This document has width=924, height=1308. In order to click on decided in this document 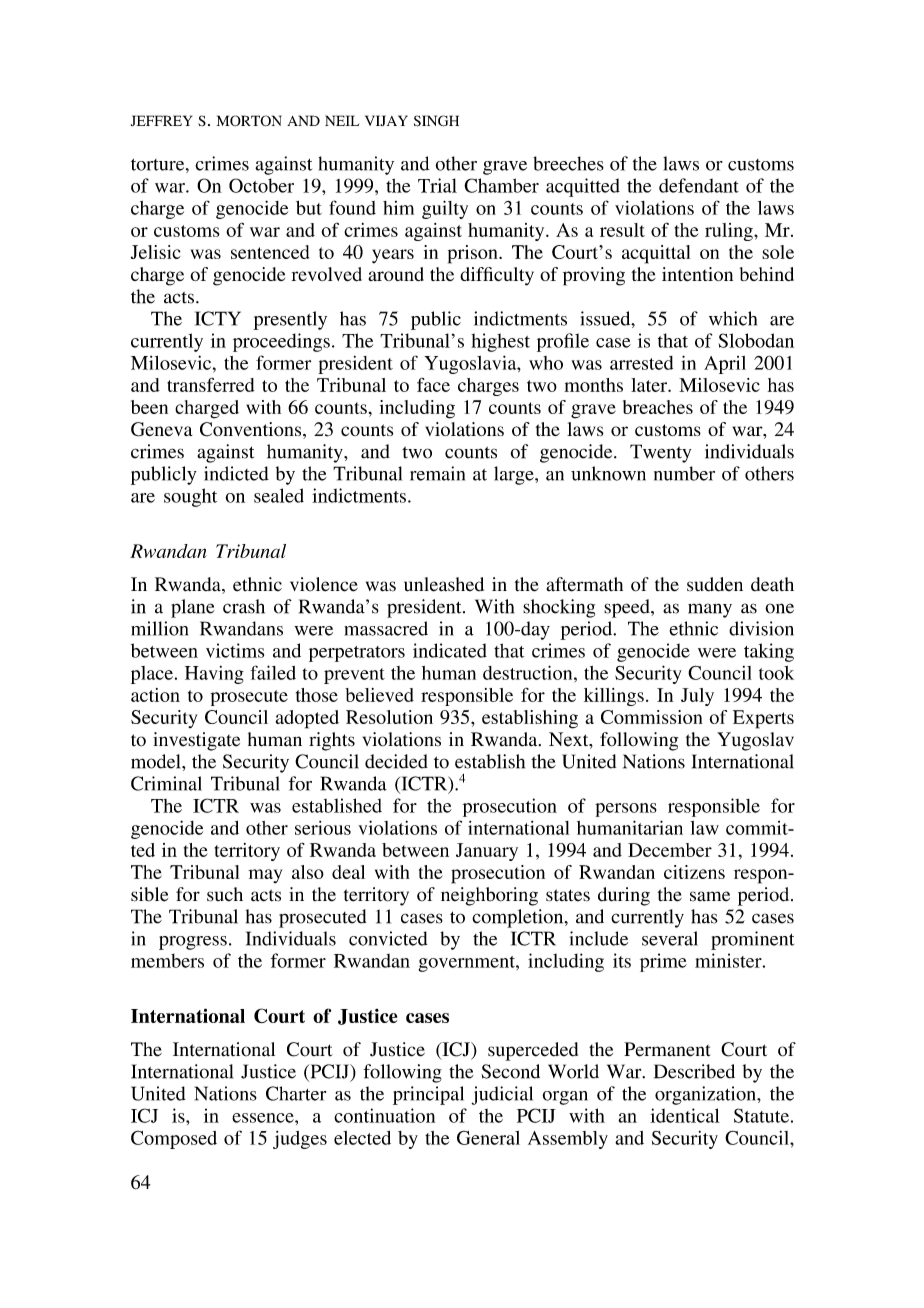, I will do `click(396, 761)`.
